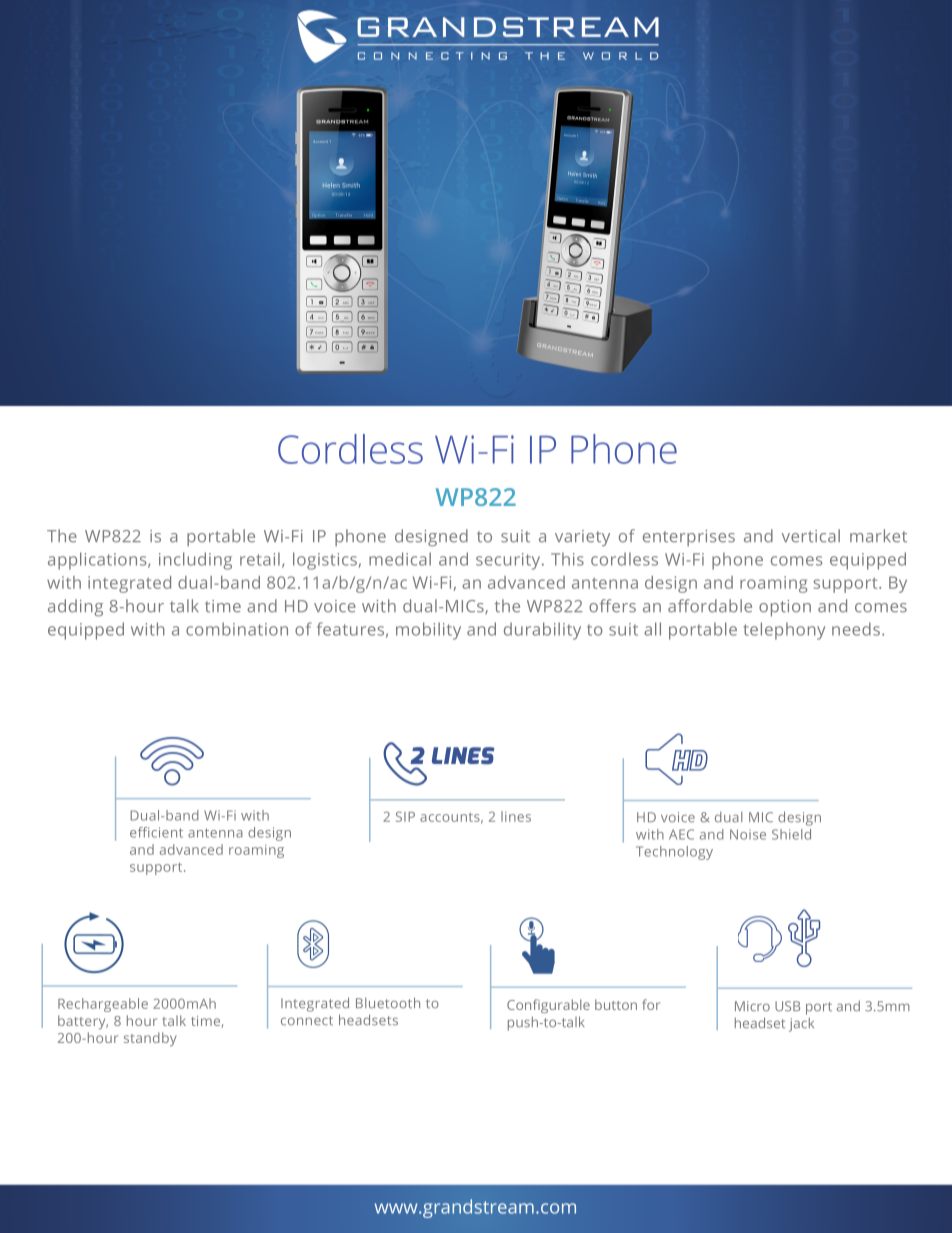 Image resolution: width=952 pixels, height=1233 pixels. What do you see at coordinates (548, 1006) in the page?
I see `Configurable` at bounding box center [548, 1006].
